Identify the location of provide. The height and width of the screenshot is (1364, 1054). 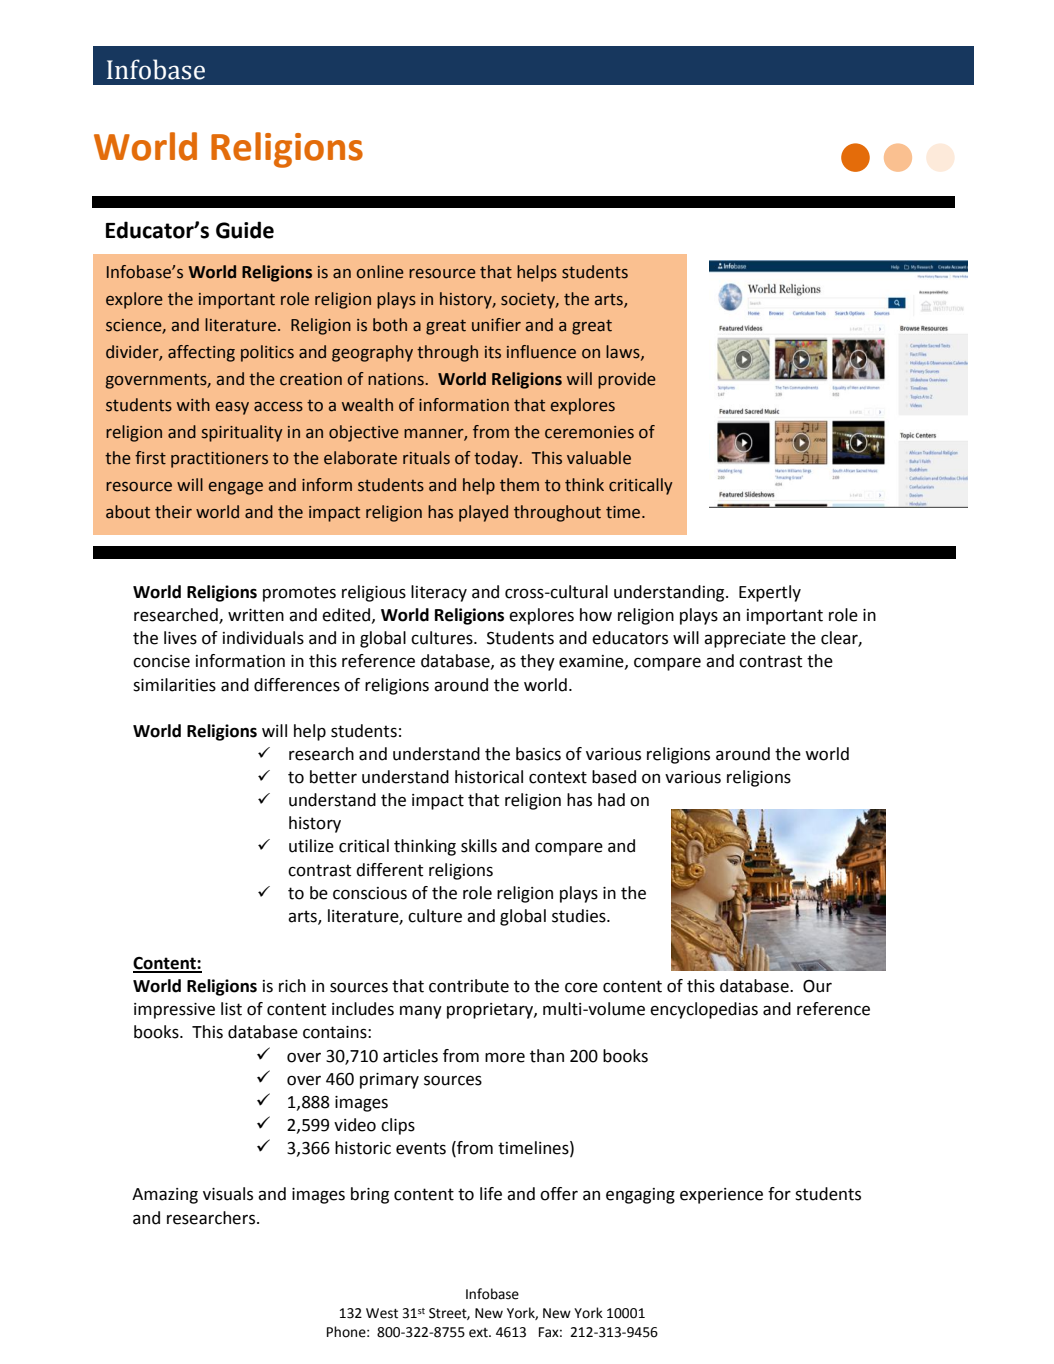
(627, 380).
